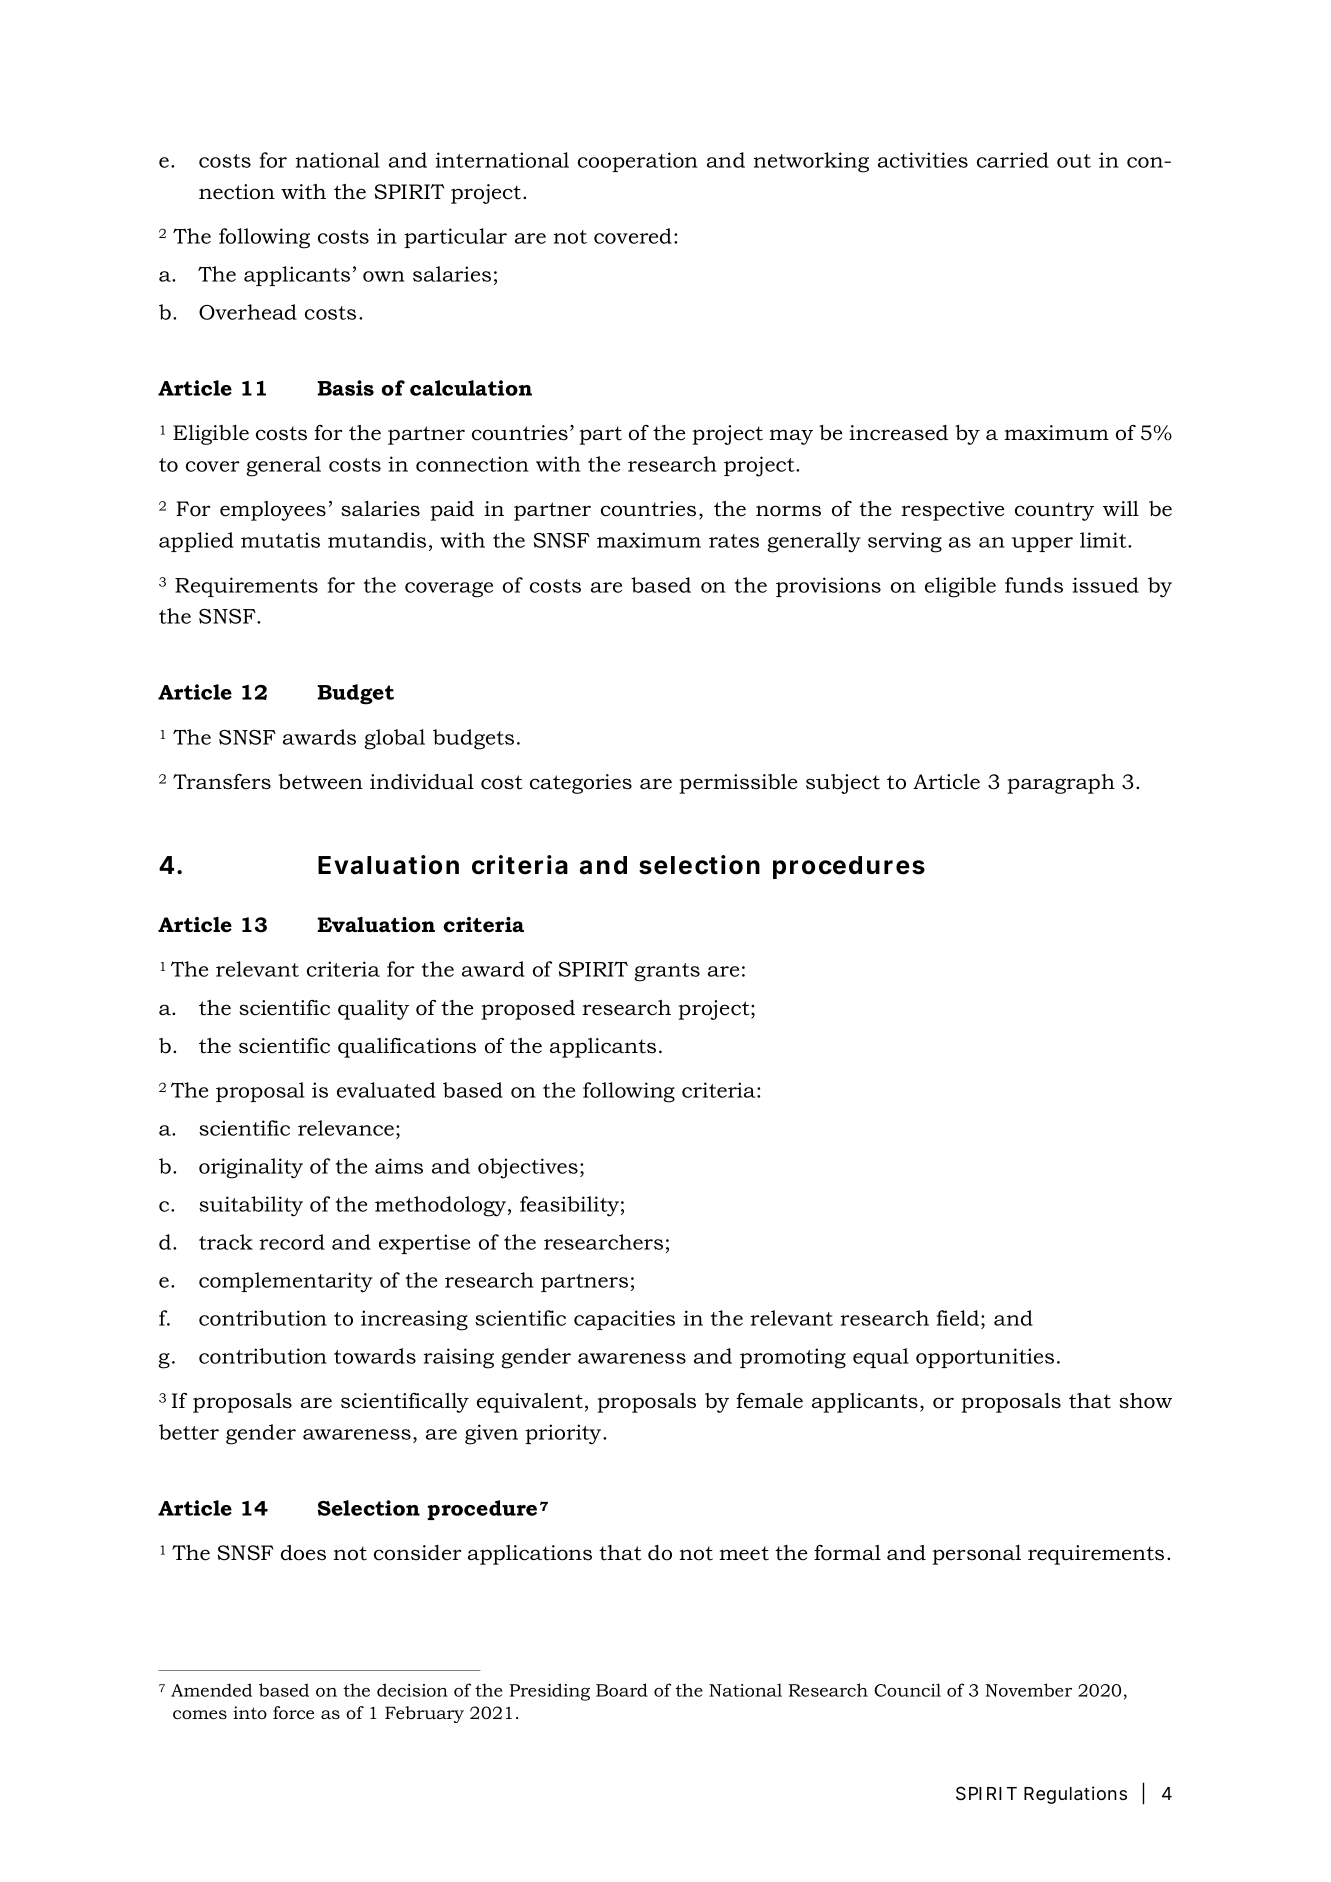 The height and width of the screenshot is (1882, 1331). Describe the element at coordinates (1061, 784) in the screenshot. I see `paragraph` at that location.
